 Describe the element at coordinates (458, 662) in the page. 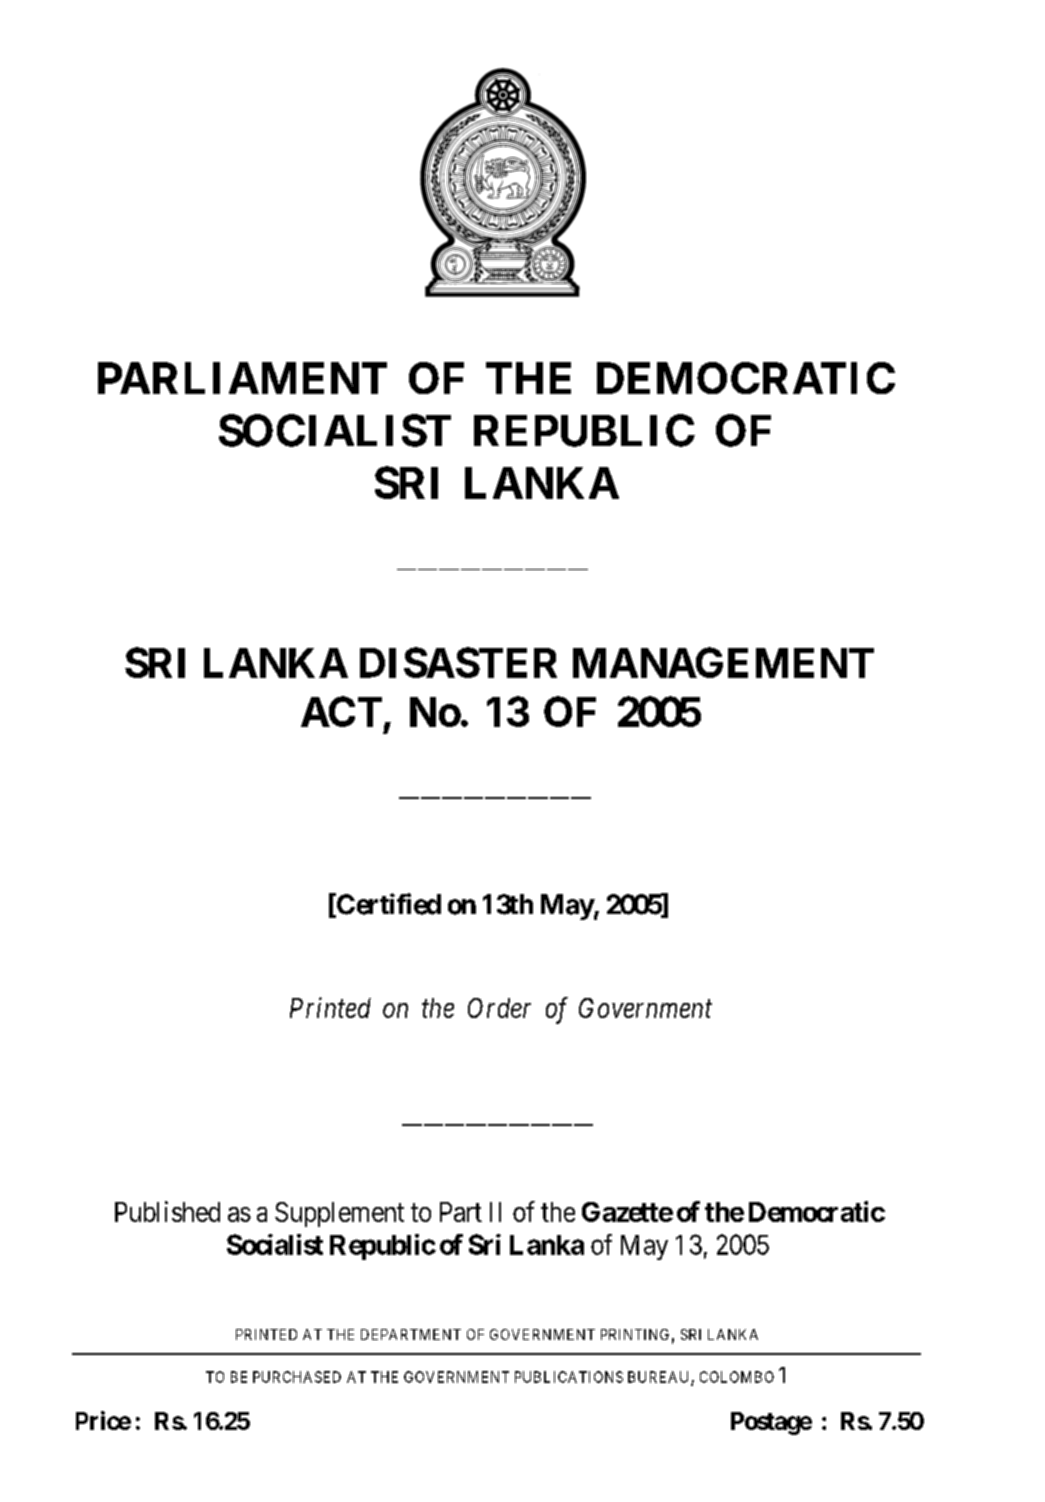

I see `DISASTER` at that location.
